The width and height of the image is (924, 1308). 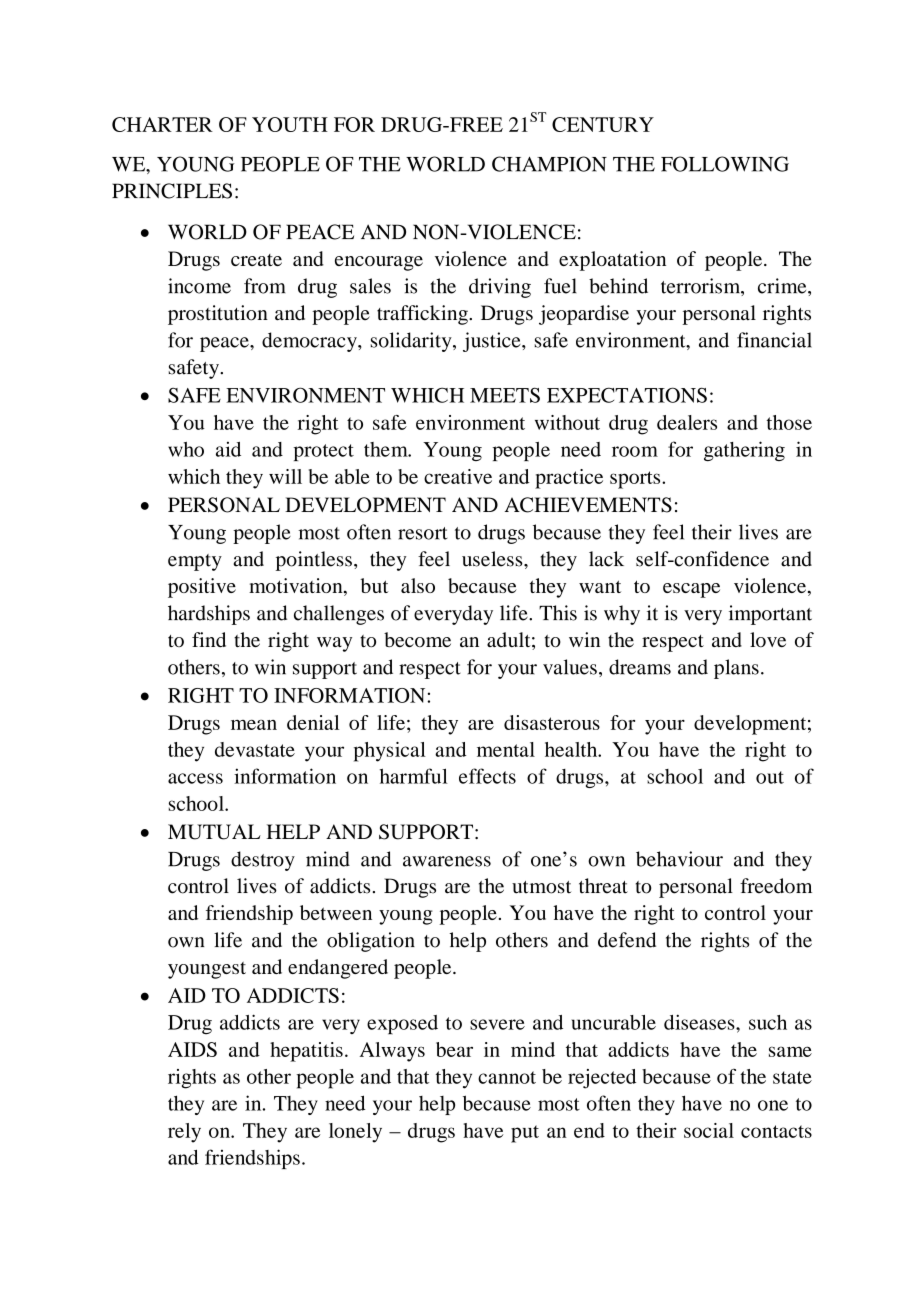 I want to click on who, so click(x=186, y=449).
